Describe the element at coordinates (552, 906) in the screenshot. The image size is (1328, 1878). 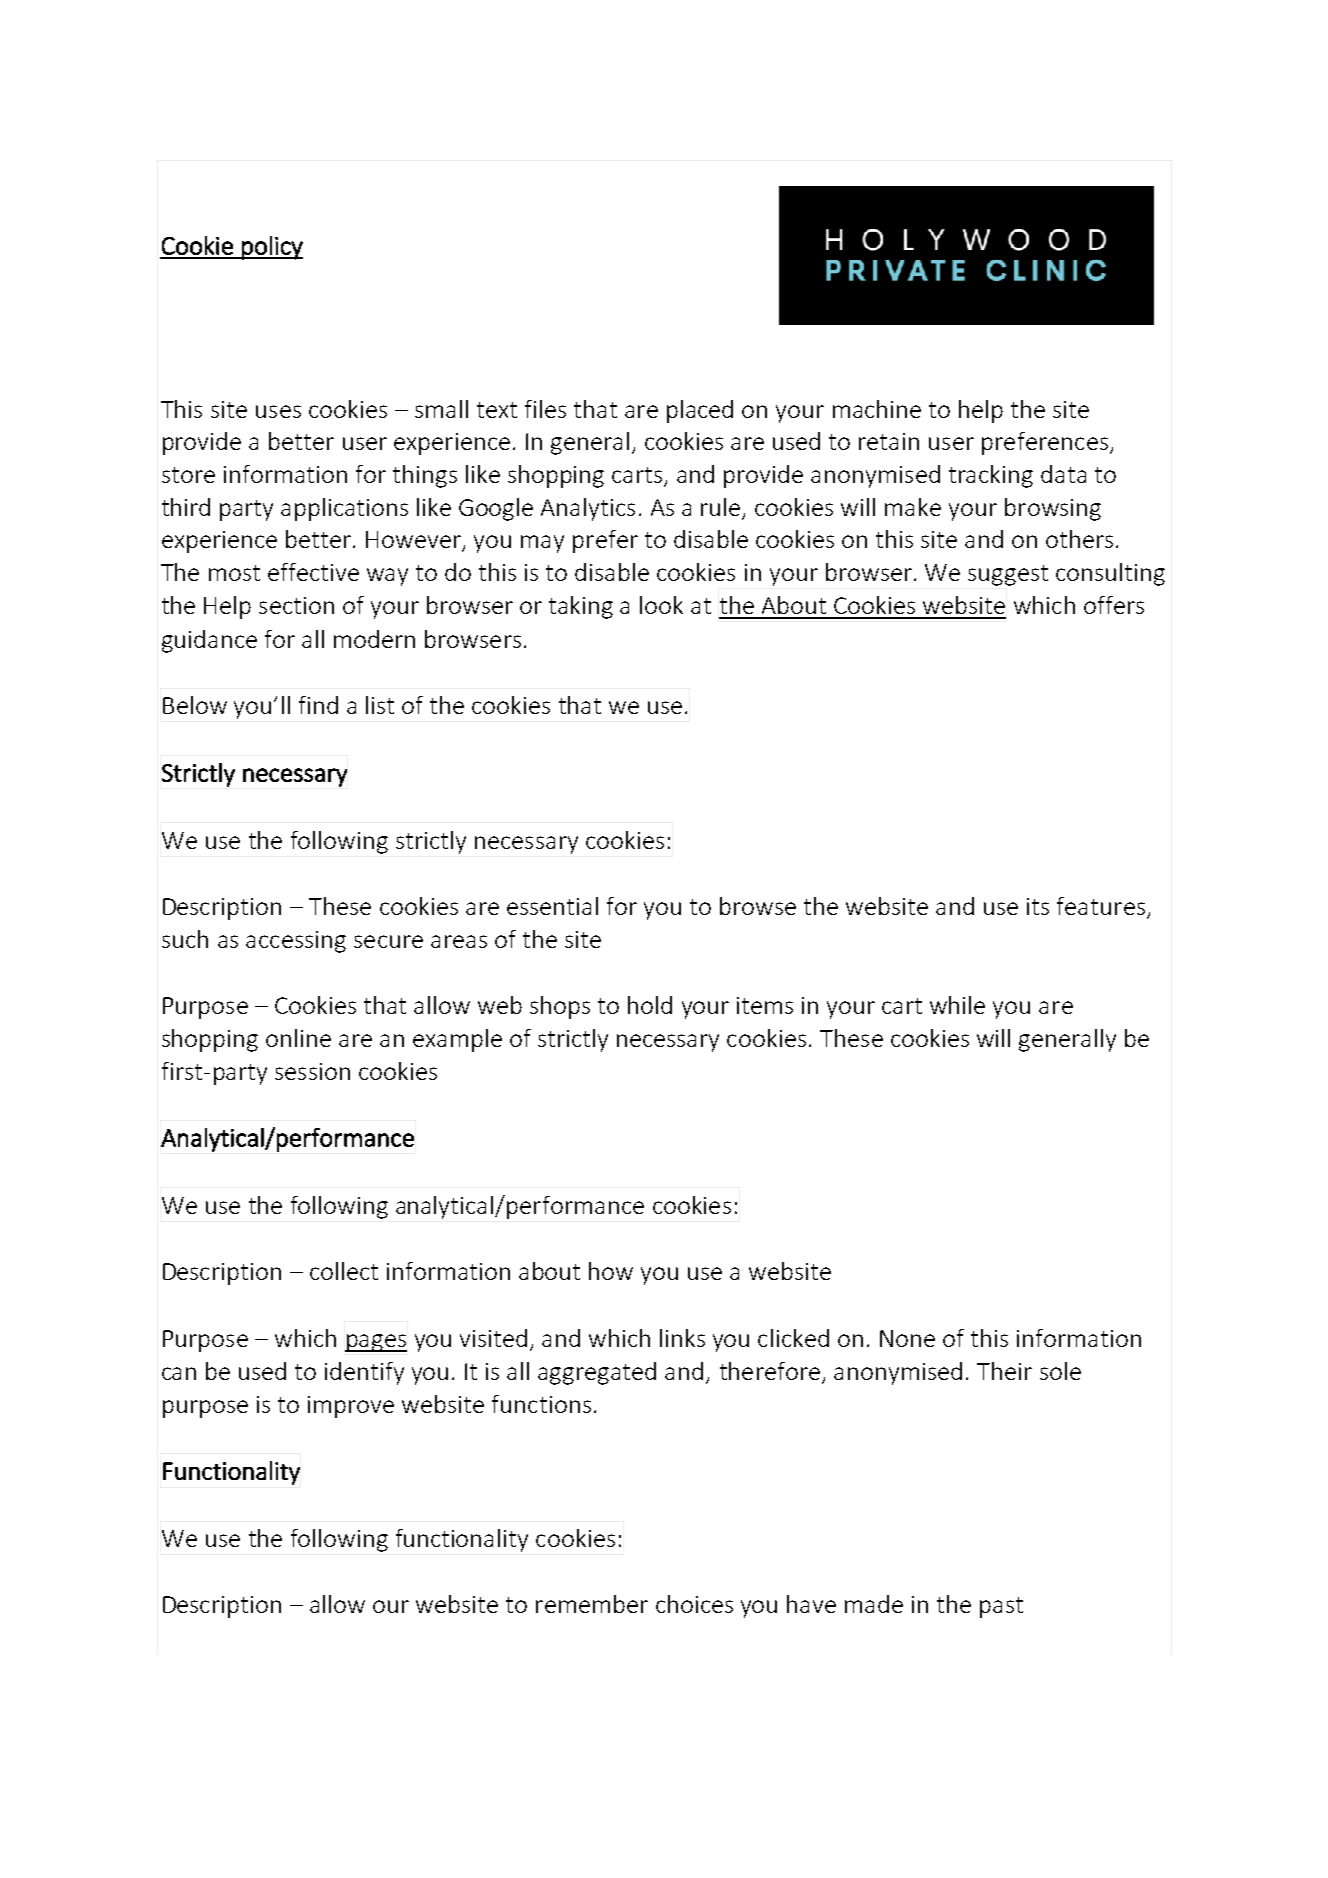
I see `essential` at that location.
